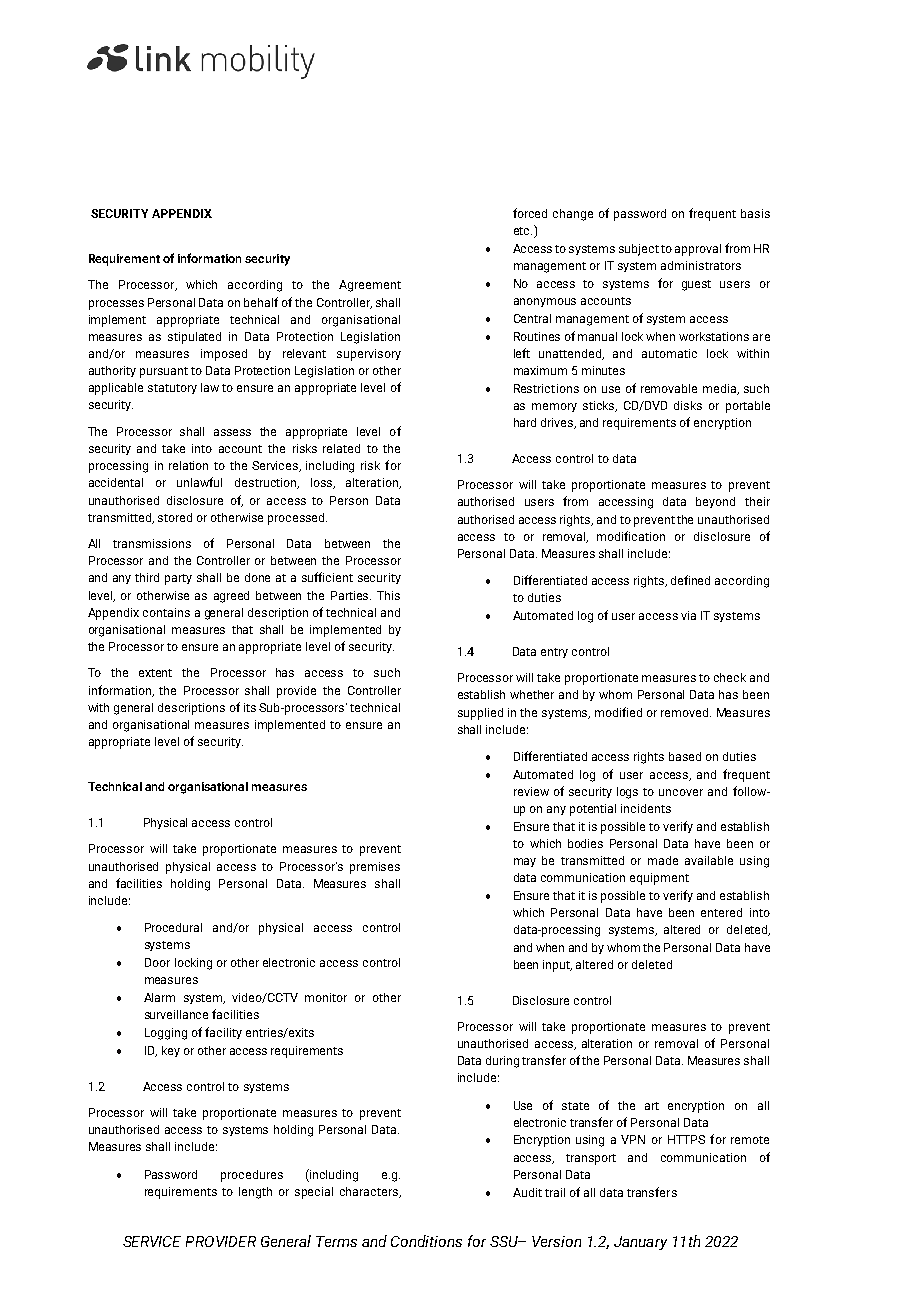  Describe the element at coordinates (255, 1193) in the screenshot. I see `length` at that location.
